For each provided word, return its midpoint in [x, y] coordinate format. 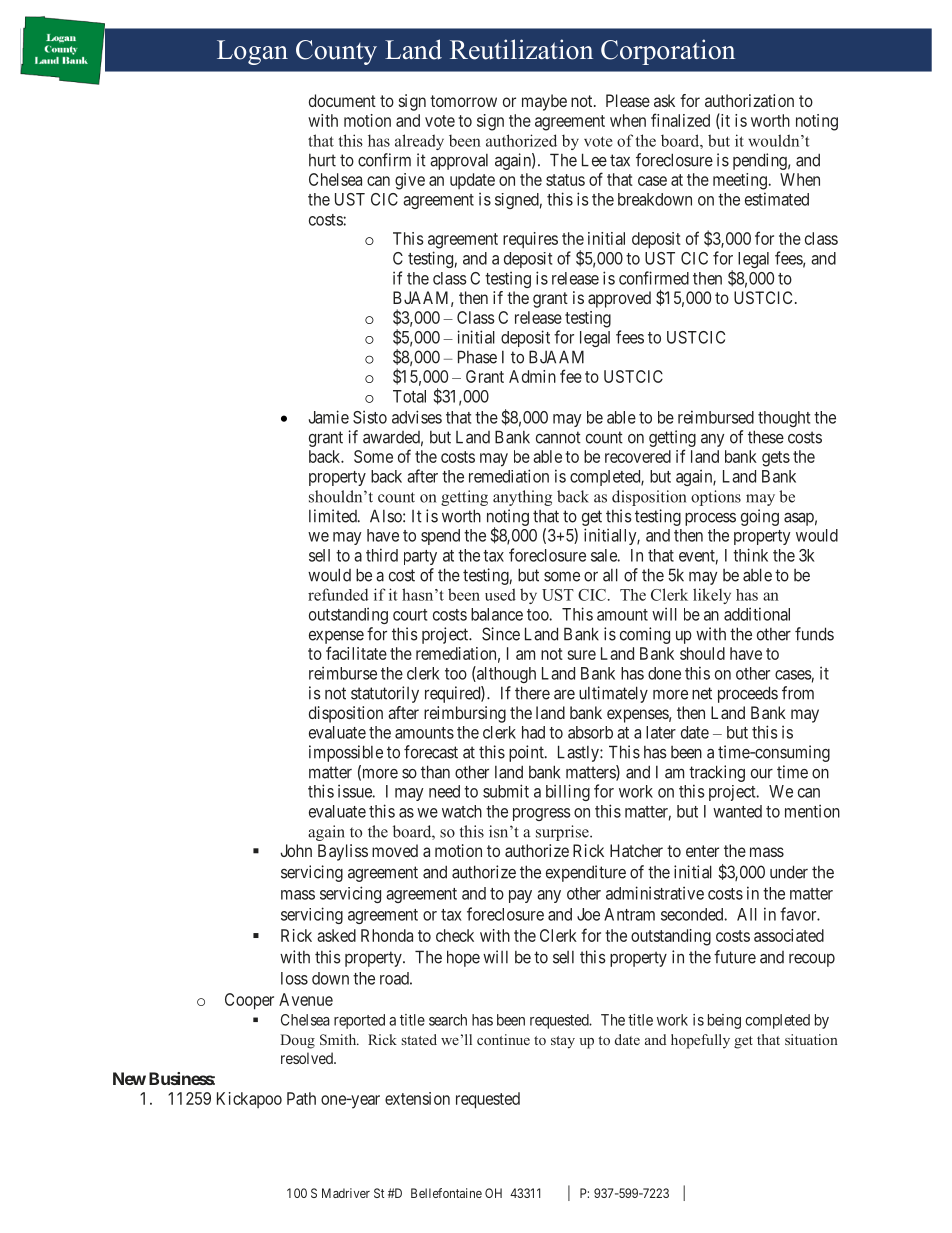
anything [522, 498]
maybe [544, 102]
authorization [749, 100]
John [296, 850]
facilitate [356, 653]
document [342, 100]
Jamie [329, 417]
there [532, 693]
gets [776, 459]
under [789, 872]
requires [530, 240]
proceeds [748, 694]
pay [520, 896]
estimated [777, 199]
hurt [322, 160]
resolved [308, 1058]
